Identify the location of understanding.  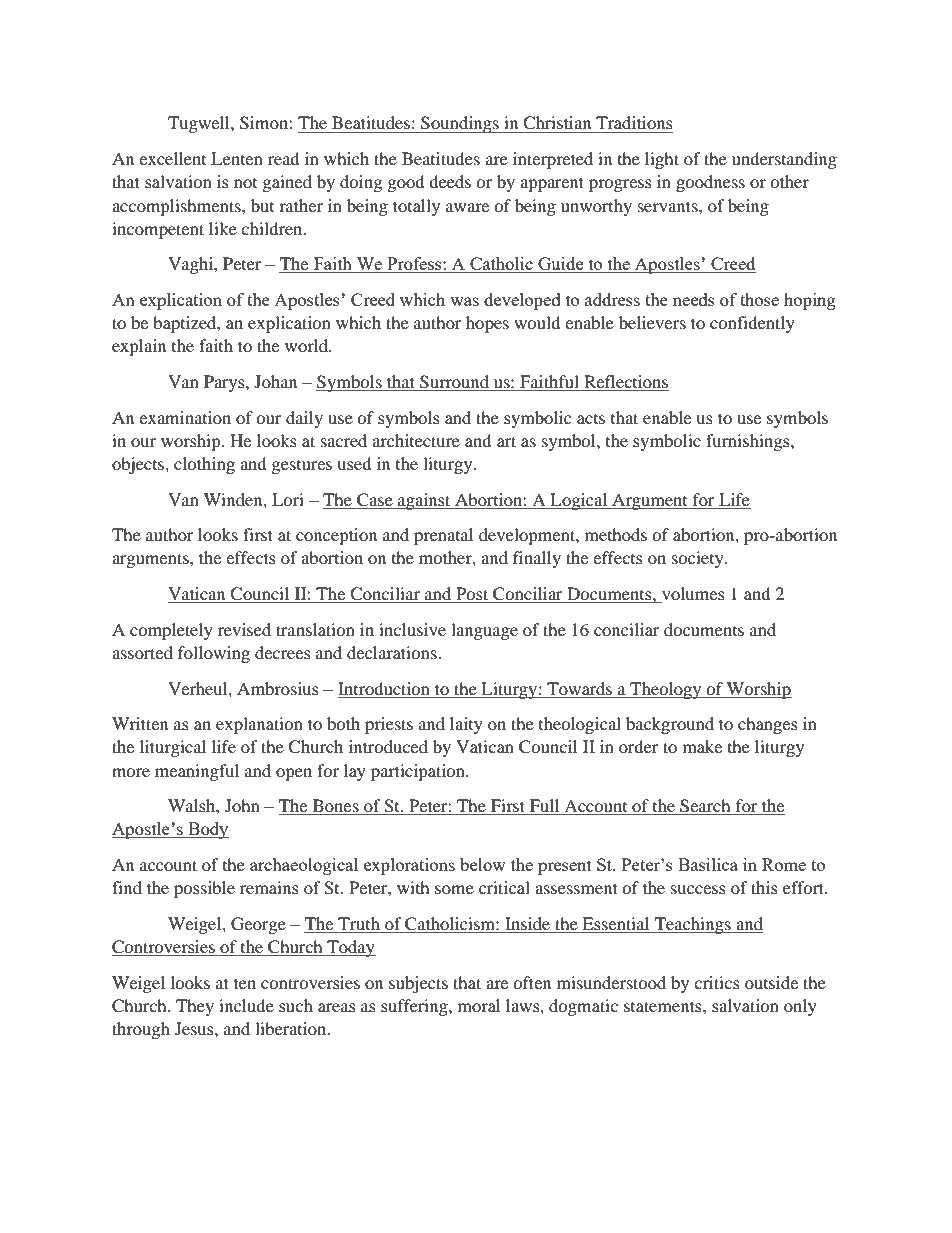
(784, 160).
